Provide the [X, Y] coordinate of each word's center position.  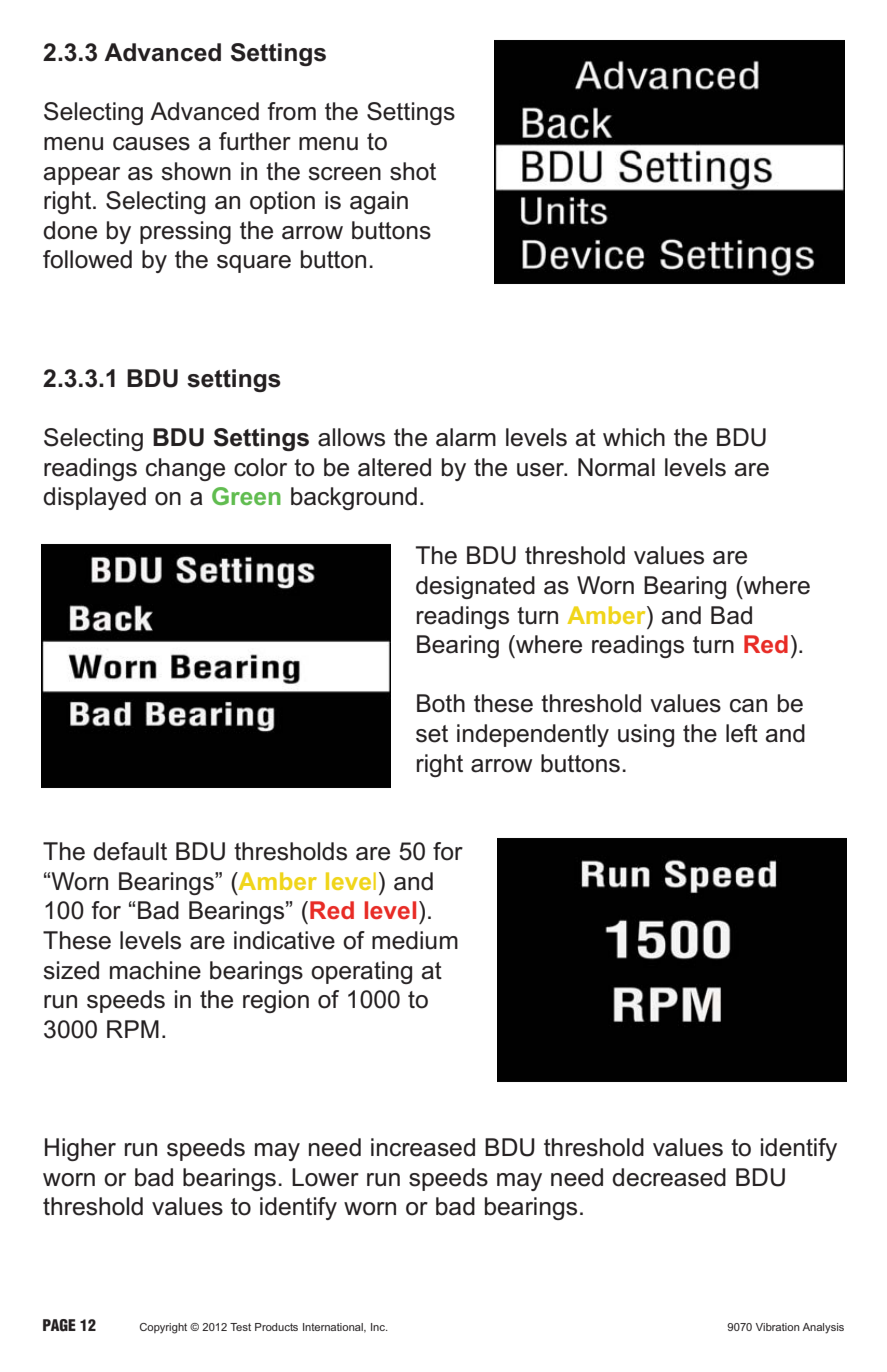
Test [240, 1327]
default [130, 851]
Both [441, 703]
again [379, 202]
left [742, 733]
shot [413, 171]
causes [151, 144]
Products [276, 1327]
